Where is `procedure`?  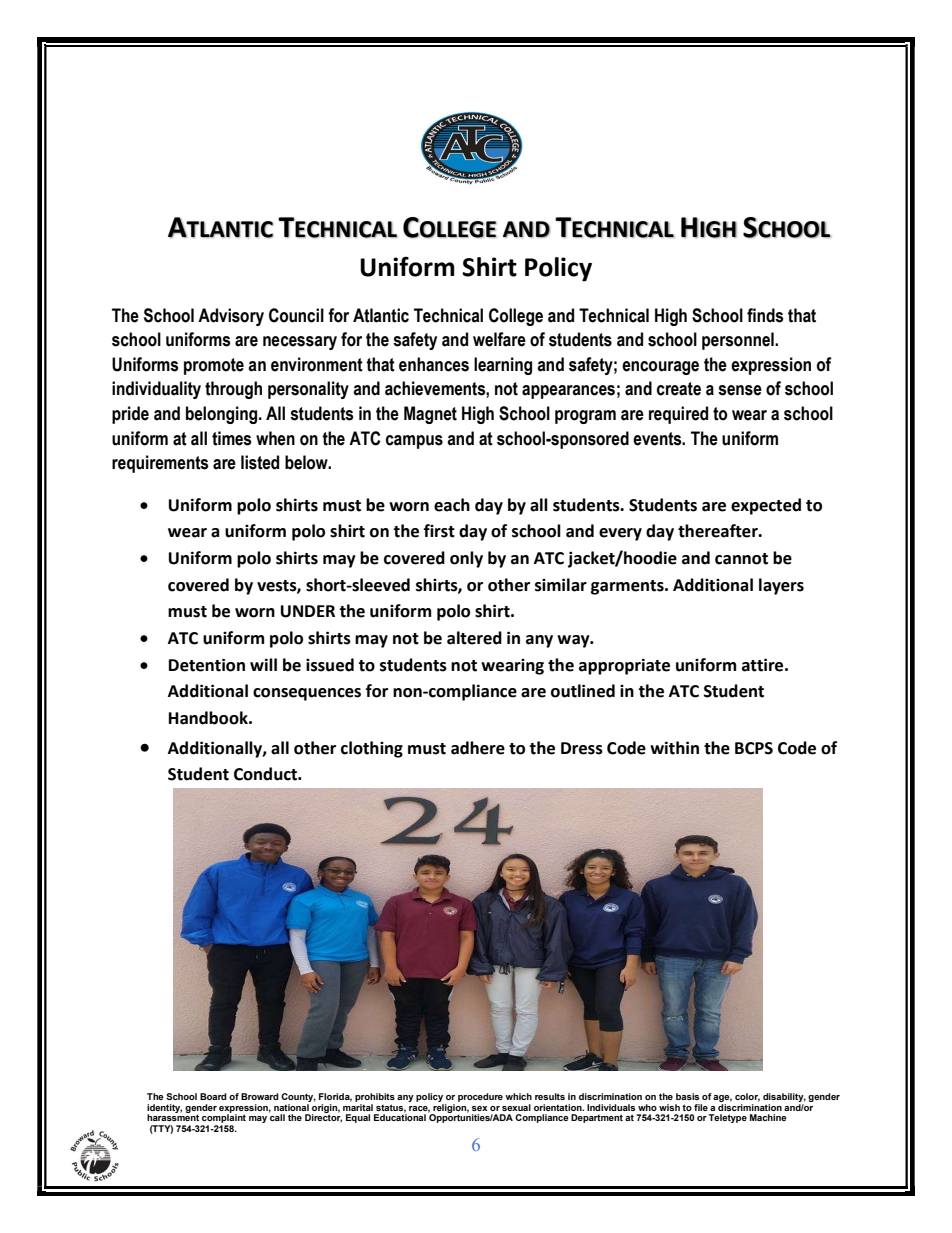 procedure is located at coordinates (480, 1097).
